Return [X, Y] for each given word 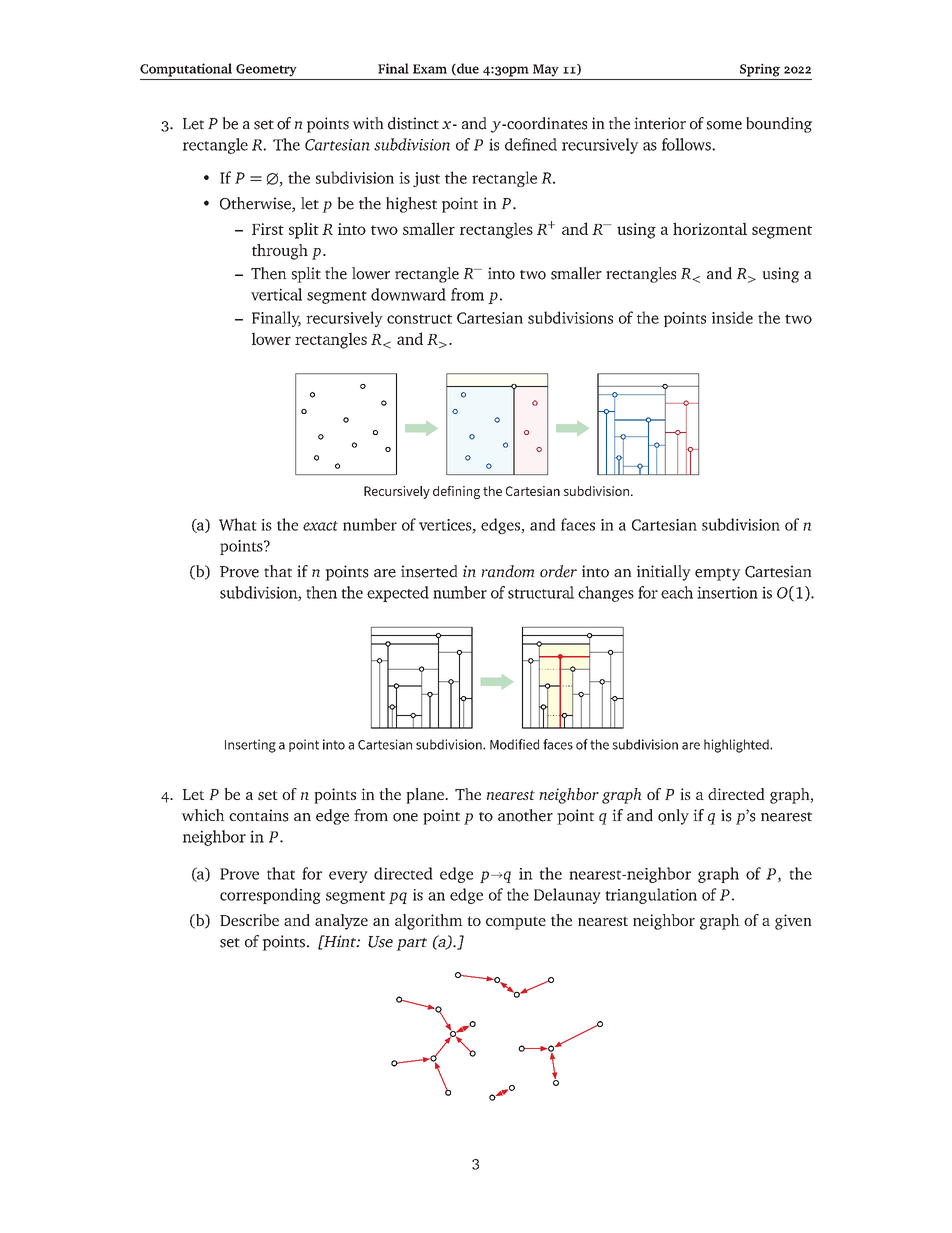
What [238, 524]
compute [516, 923]
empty [718, 574]
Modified [514, 744]
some [724, 125]
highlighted [737, 746]
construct [419, 319]
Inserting [250, 746]
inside [732, 317]
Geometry [266, 70]
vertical [276, 294]
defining [456, 492]
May [545, 70]
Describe [249, 920]
